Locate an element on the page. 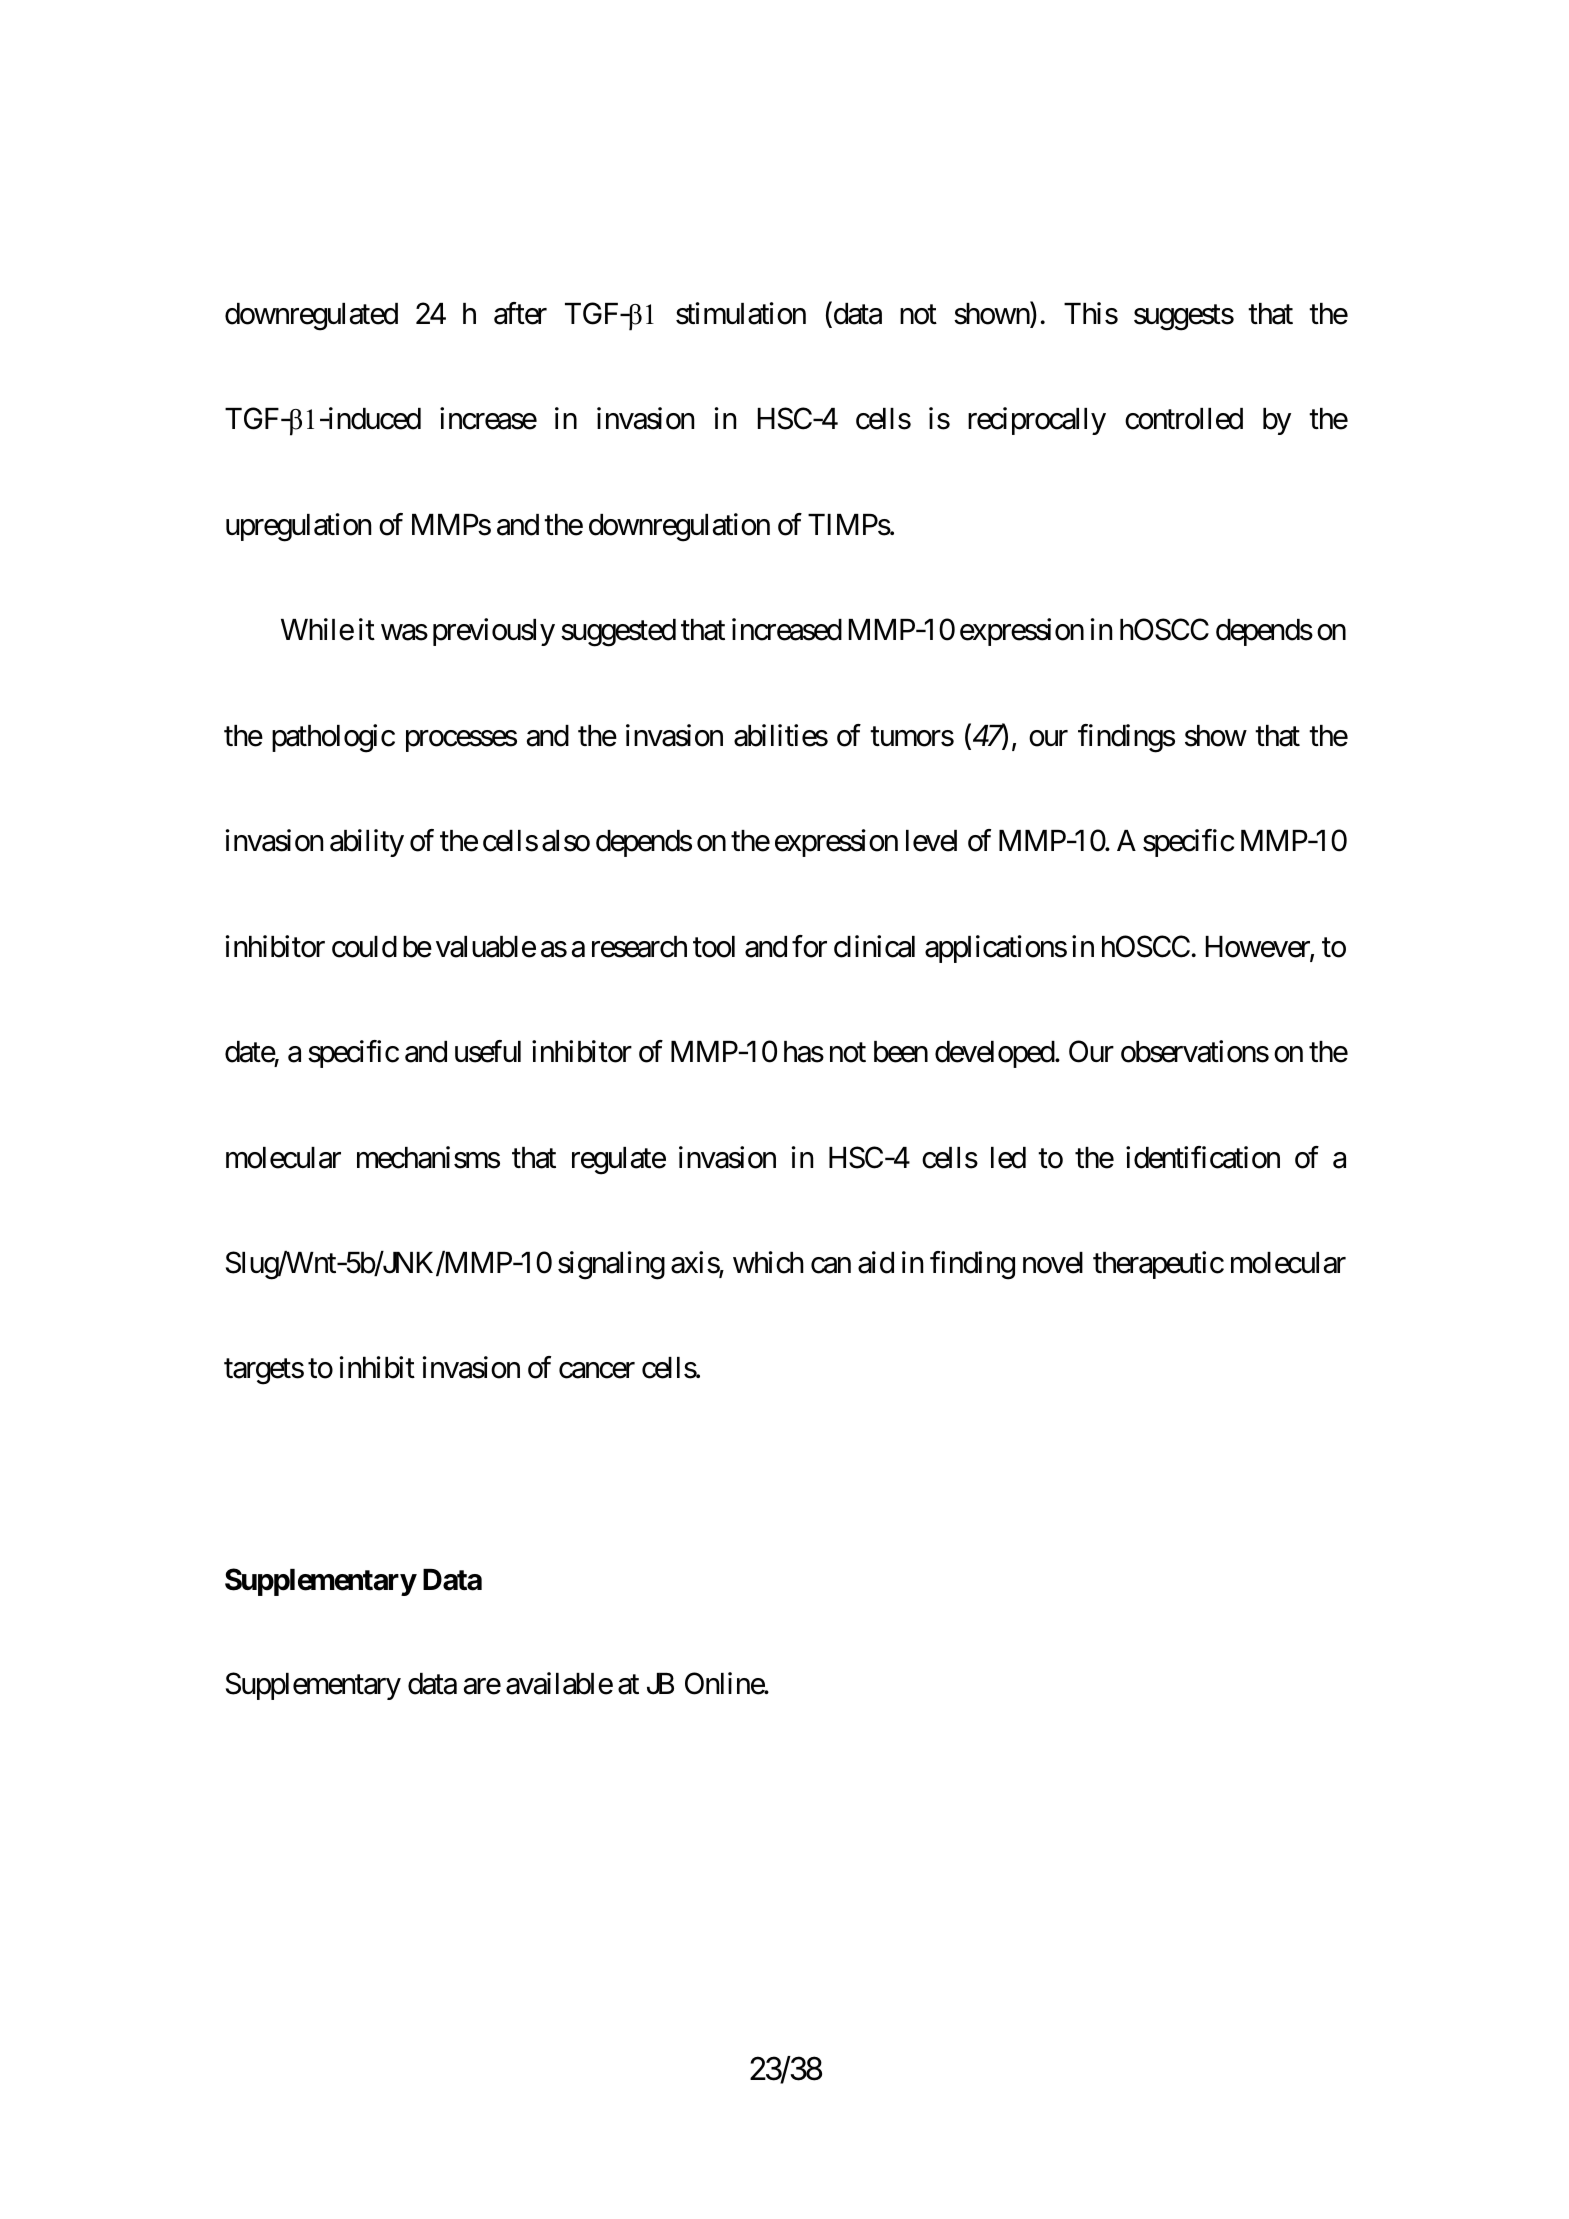 The width and height of the document is (1569, 2219). useful is located at coordinates (488, 1051).
